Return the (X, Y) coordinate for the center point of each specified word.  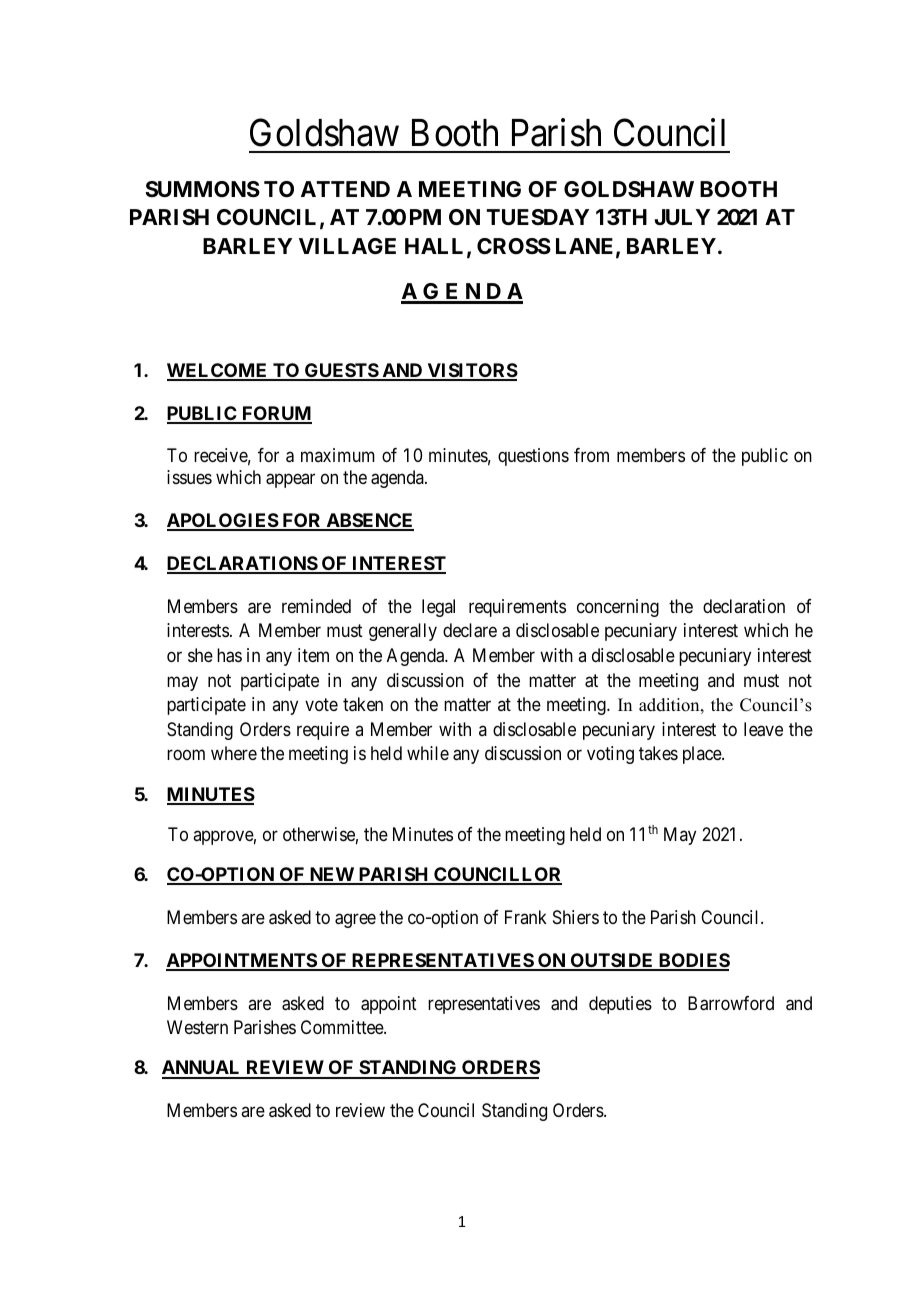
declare (470, 630)
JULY (682, 217)
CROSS (514, 246)
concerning (618, 608)
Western (197, 1027)
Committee (343, 1027)
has (229, 655)
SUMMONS (202, 189)
